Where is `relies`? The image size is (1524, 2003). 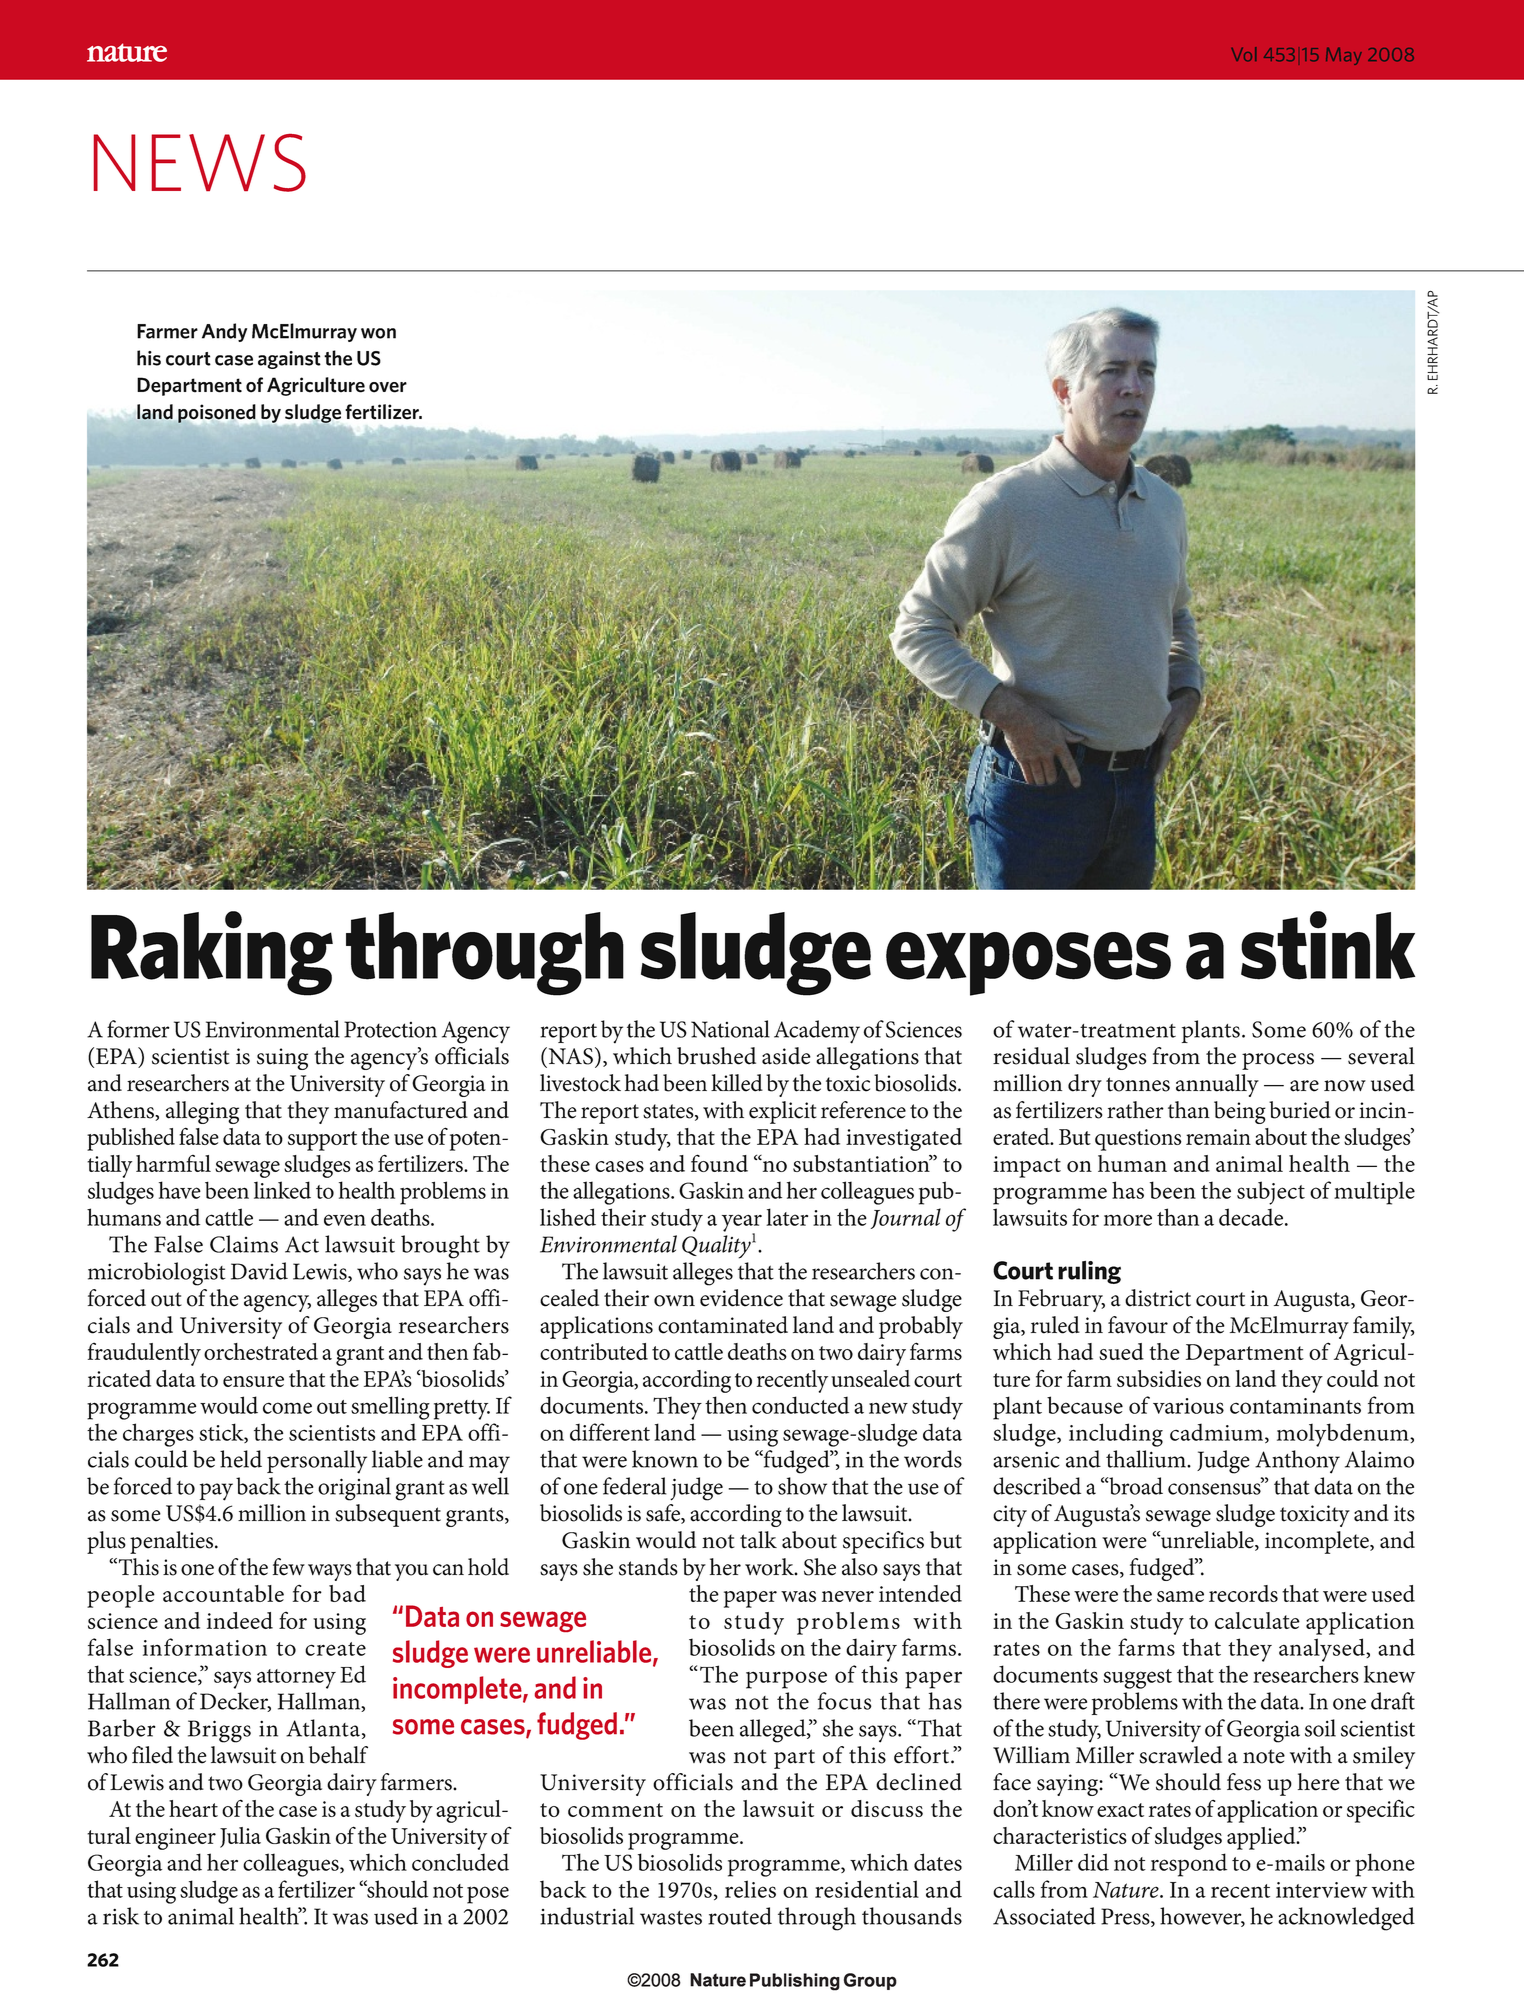
relies is located at coordinates (750, 1889).
